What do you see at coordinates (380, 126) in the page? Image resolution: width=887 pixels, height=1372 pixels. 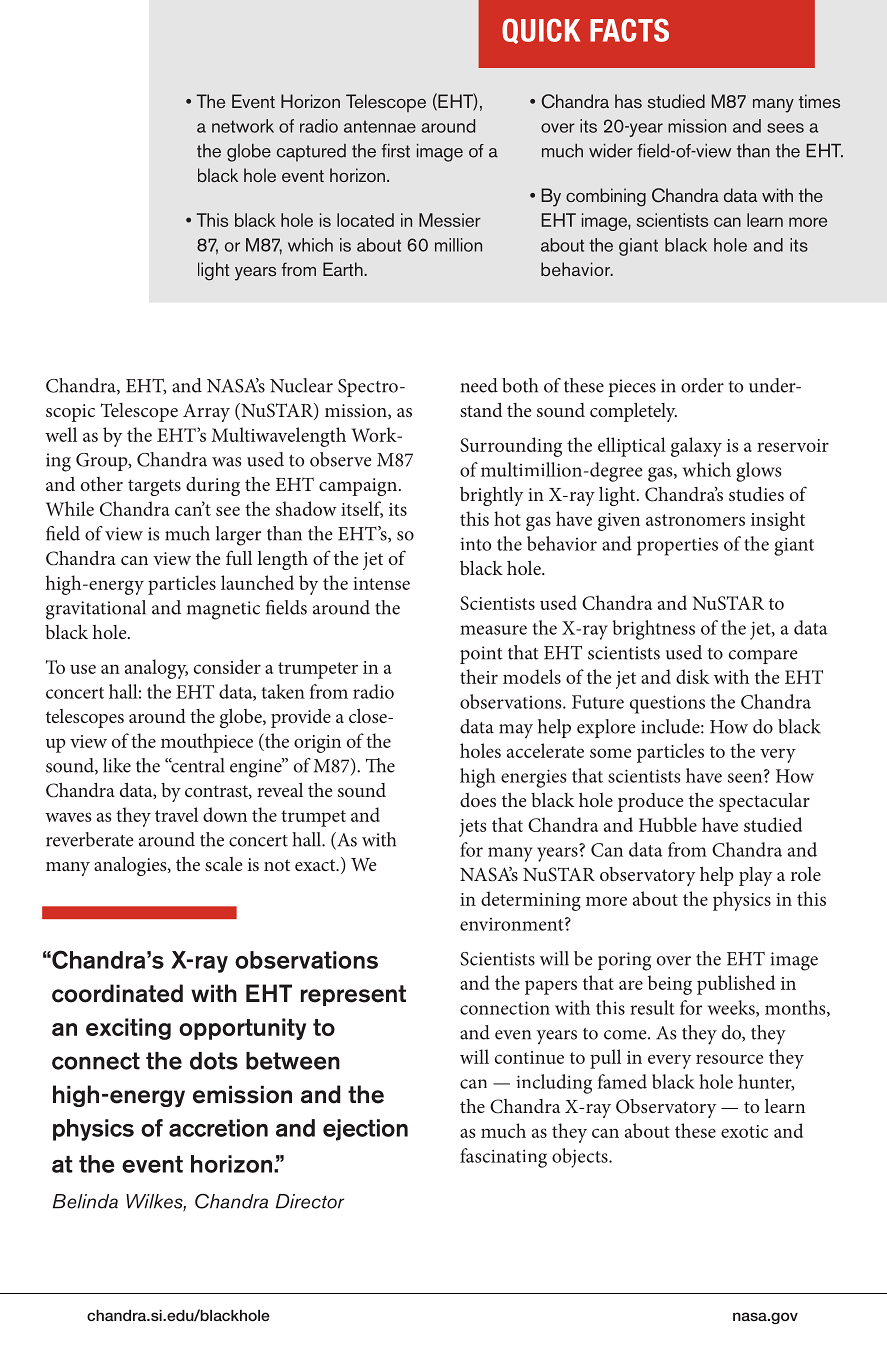 I see `antennae` at bounding box center [380, 126].
